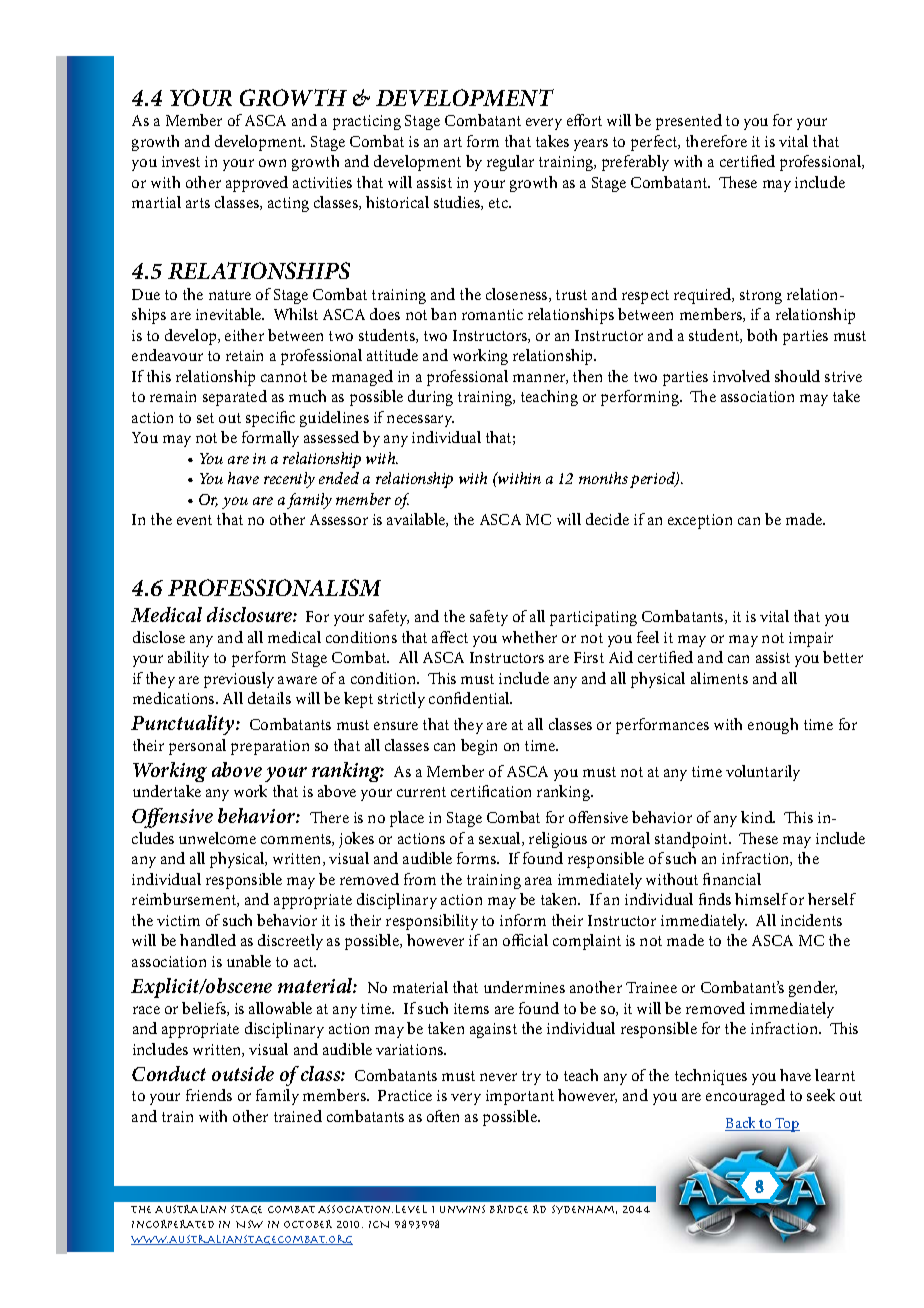  What do you see at coordinates (741, 376) in the screenshot?
I see `involved` at bounding box center [741, 376].
